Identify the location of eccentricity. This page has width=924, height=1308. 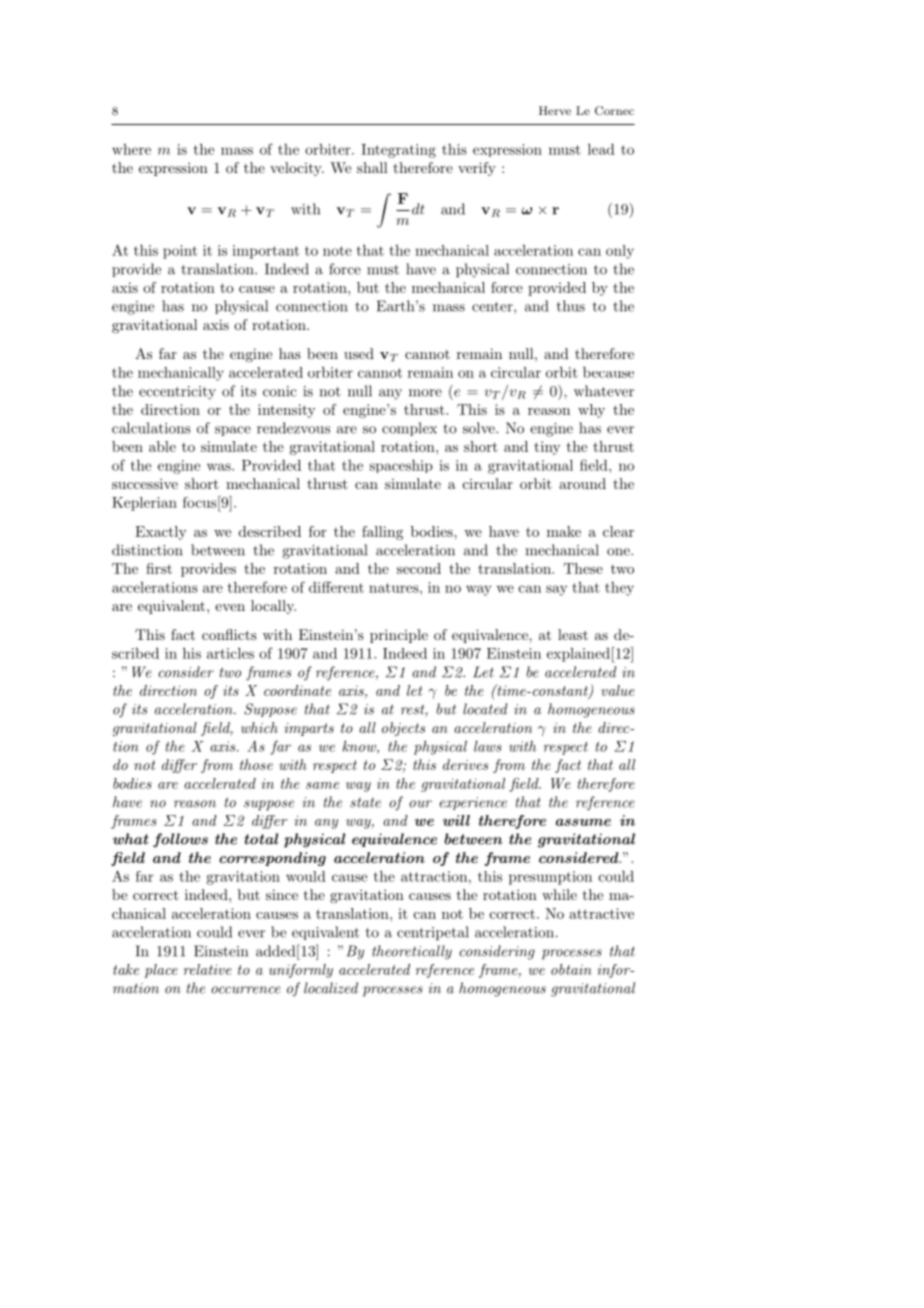
(177, 393).
